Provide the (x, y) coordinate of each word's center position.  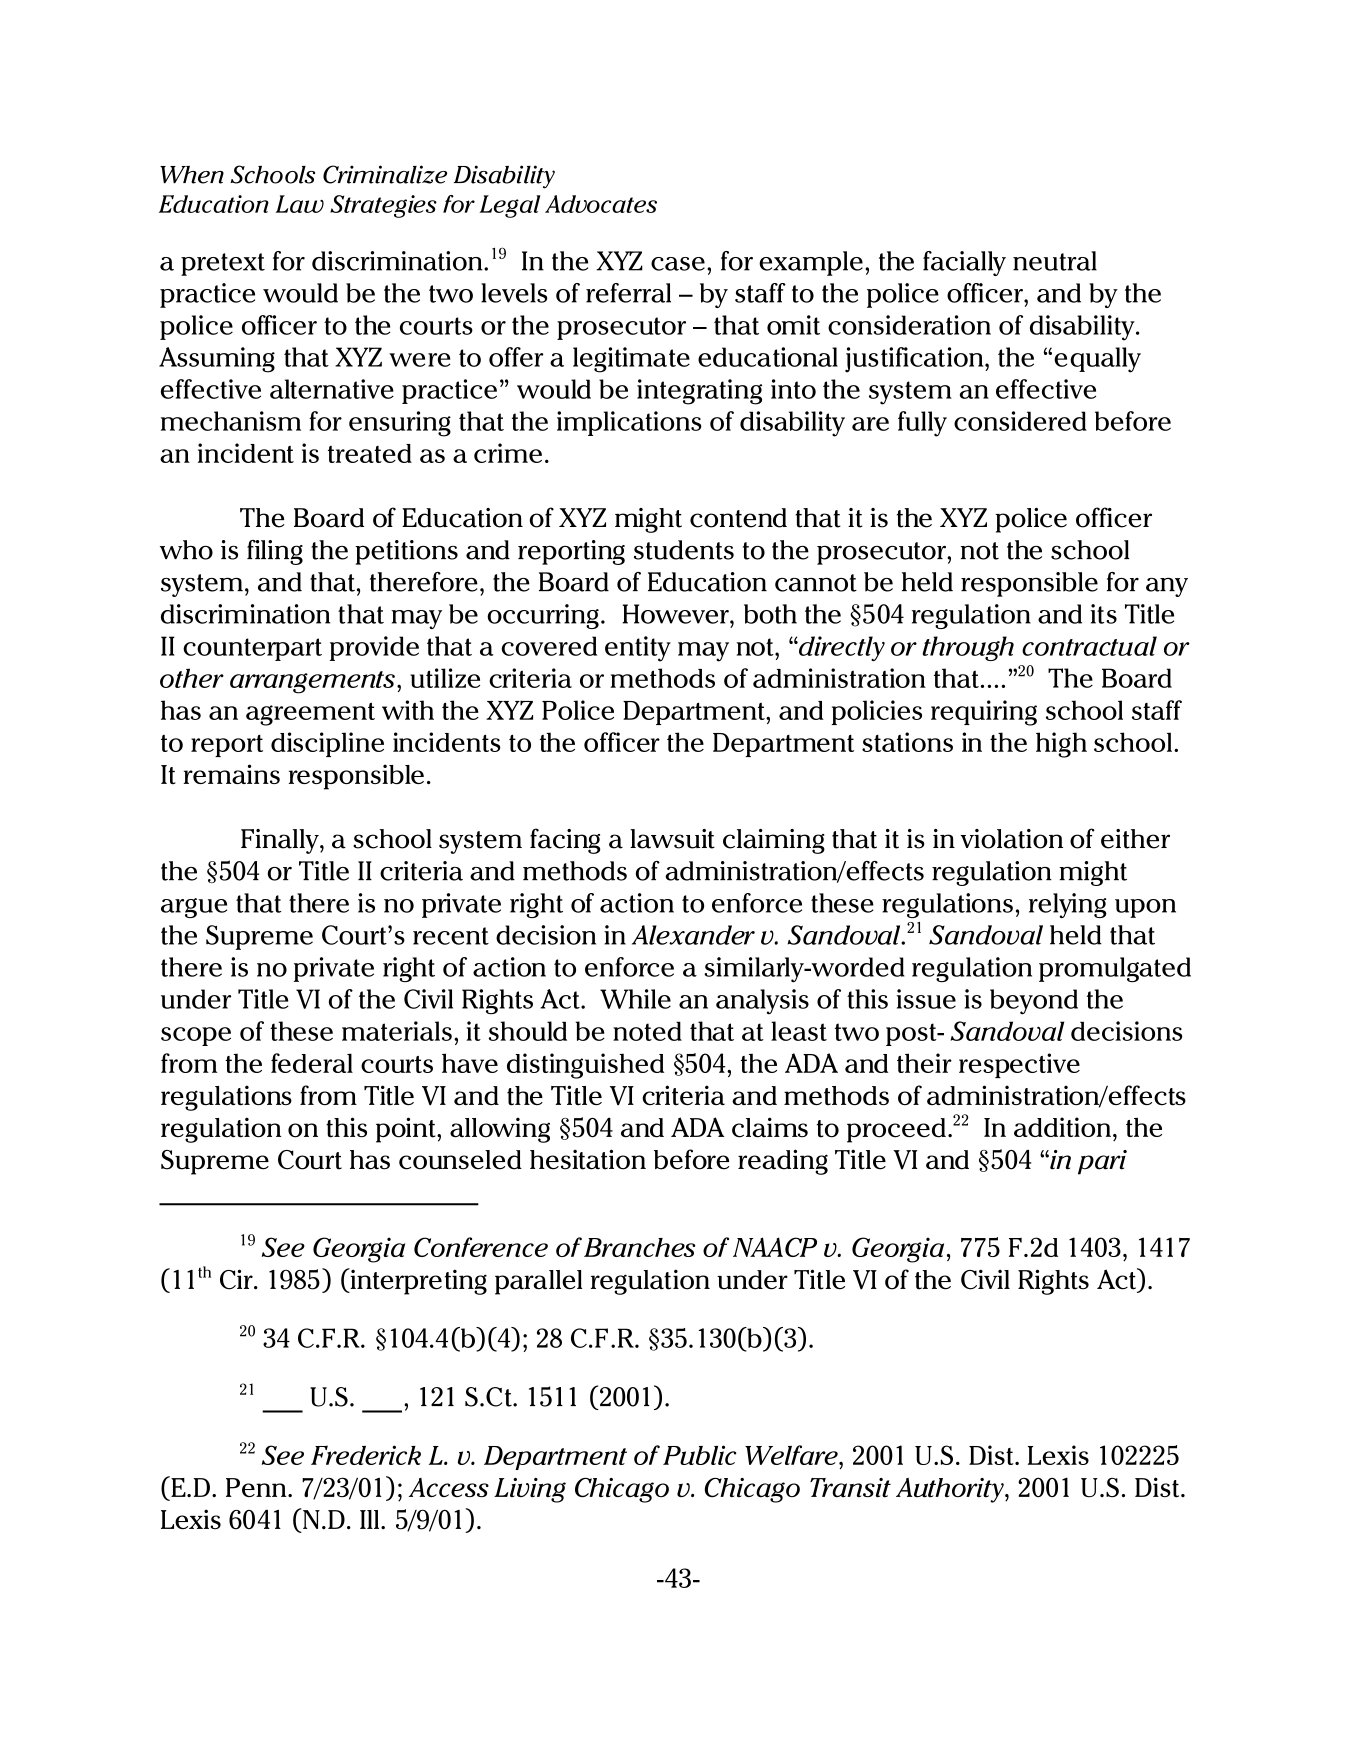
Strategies (383, 206)
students (684, 550)
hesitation (588, 1159)
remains (231, 774)
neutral (1055, 261)
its (1103, 614)
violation (1012, 839)
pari (1102, 1162)
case (678, 264)
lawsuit (672, 839)
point (407, 1130)
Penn (257, 1487)
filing (275, 552)
